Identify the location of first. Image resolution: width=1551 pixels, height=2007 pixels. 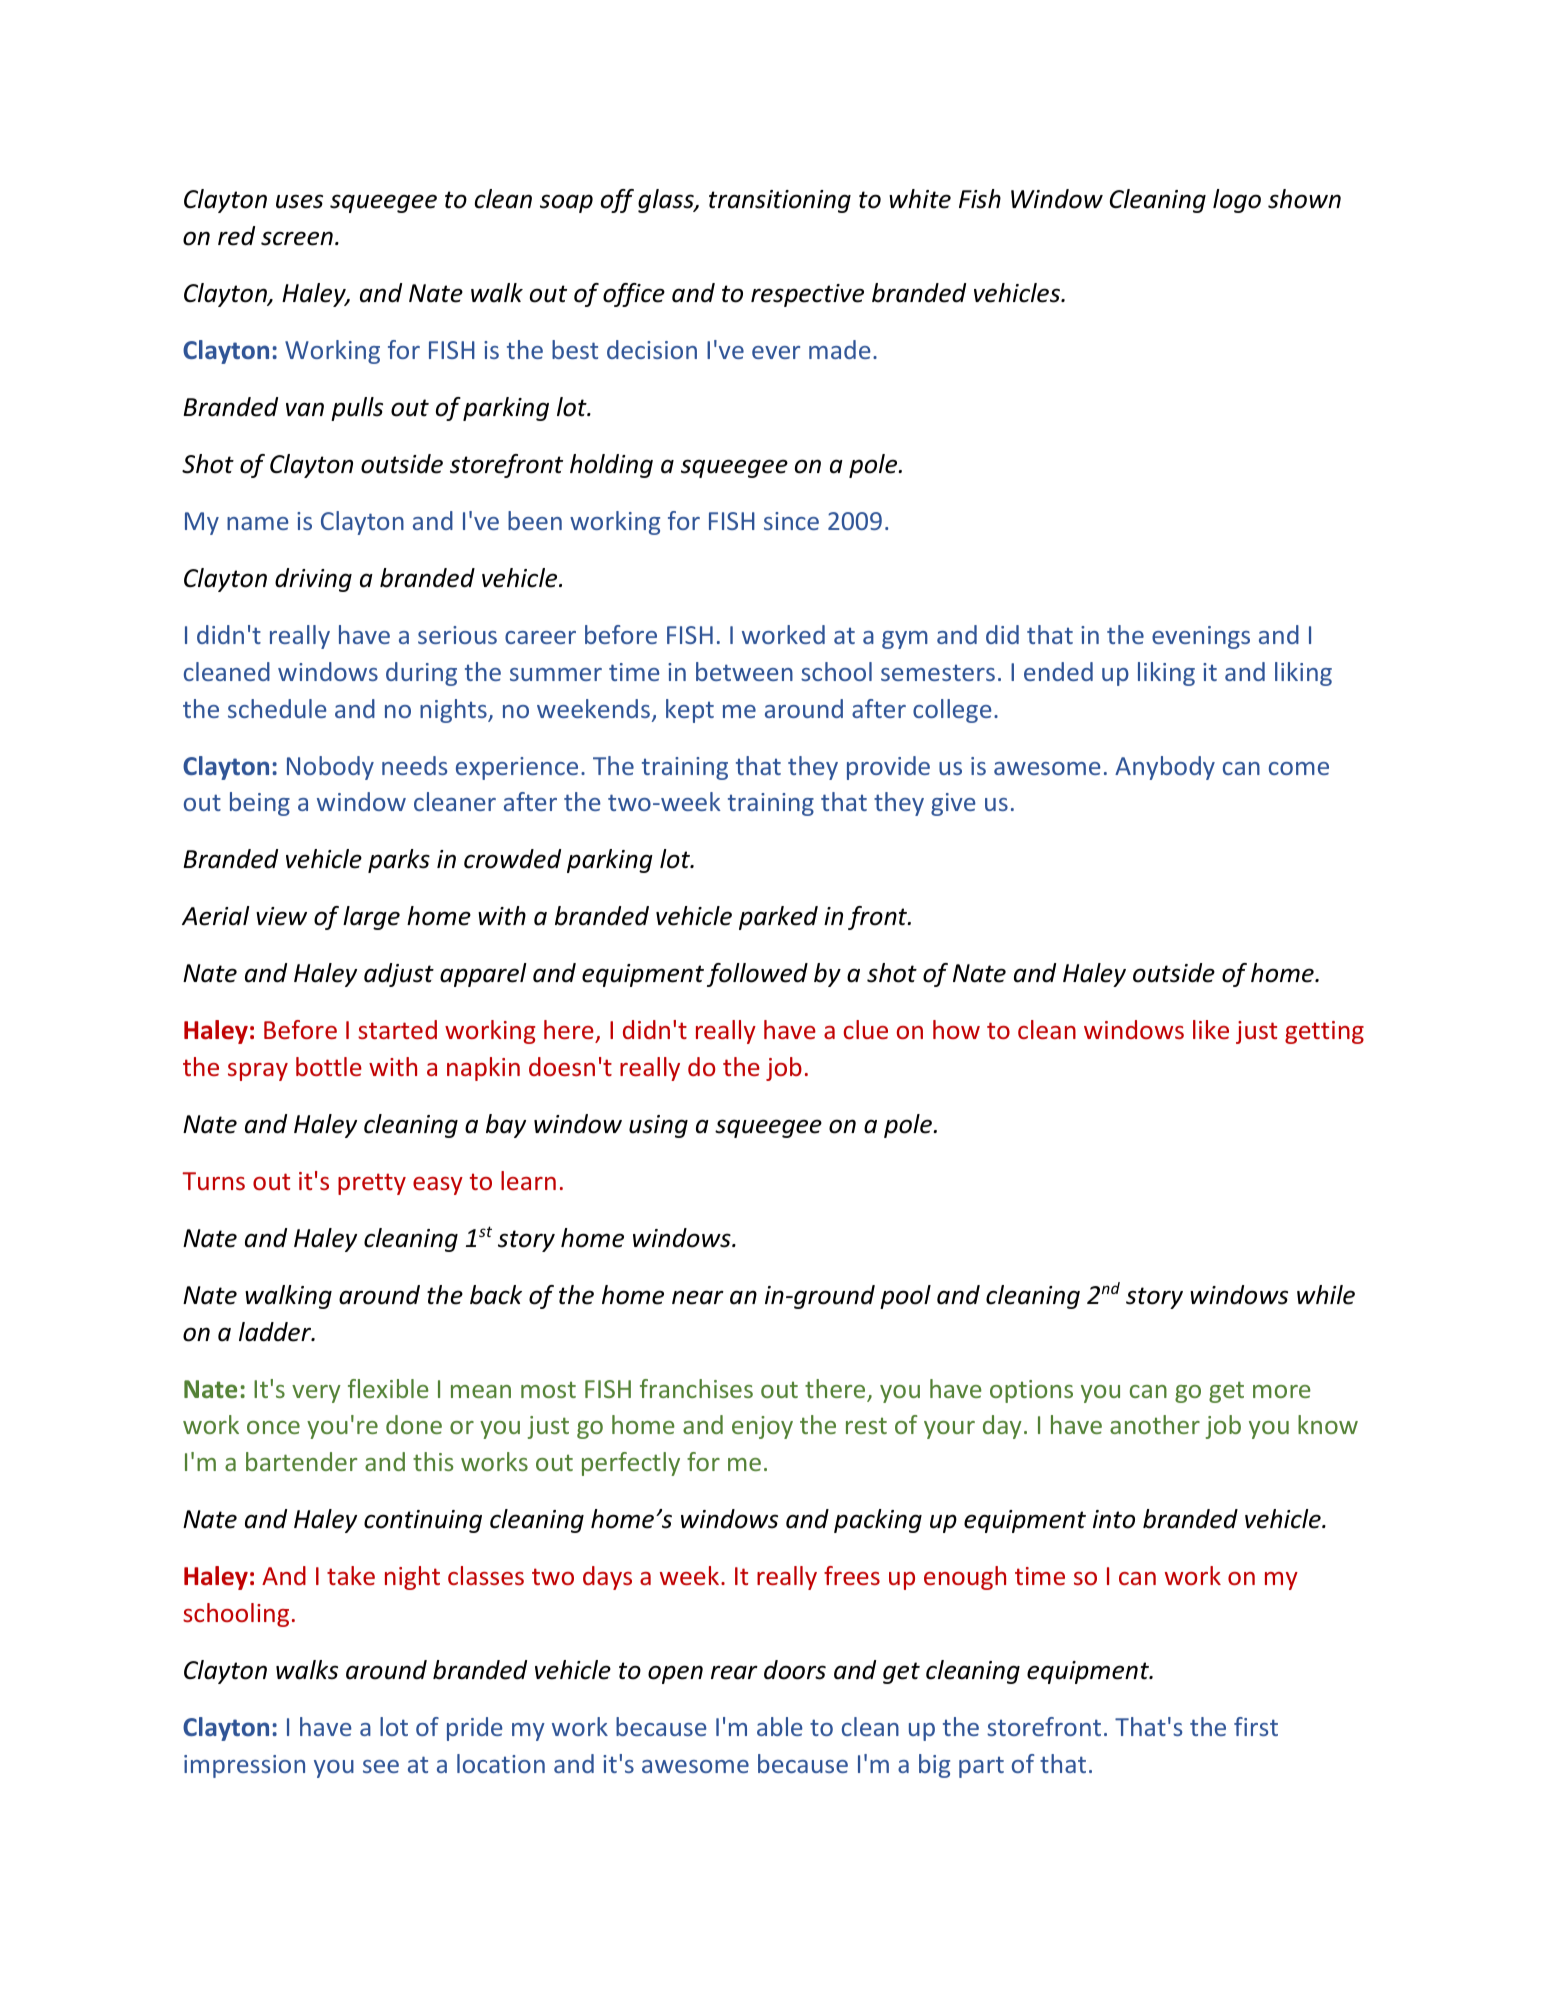
(1256, 1726).
